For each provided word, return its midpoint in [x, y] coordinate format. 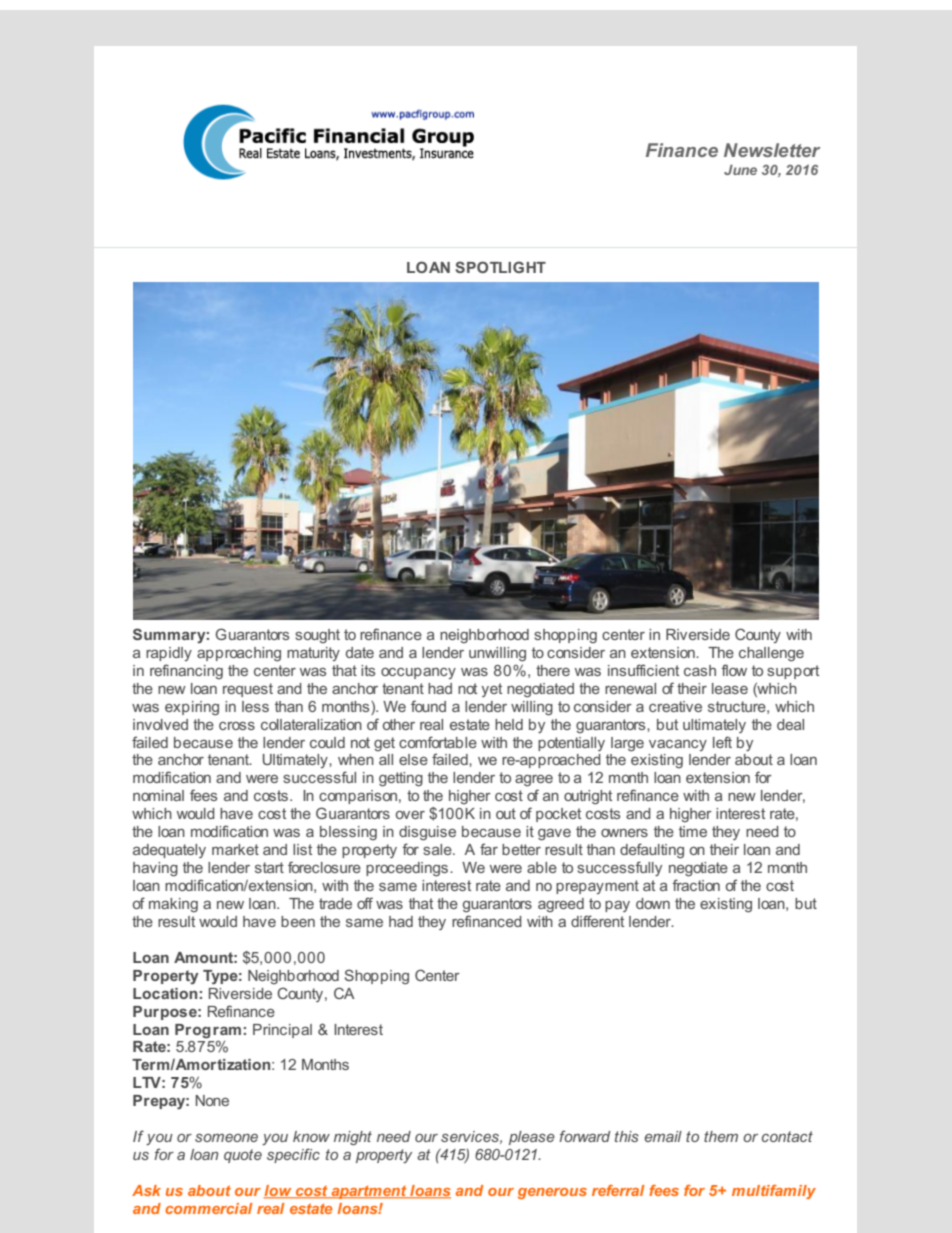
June [740, 170]
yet [491, 690]
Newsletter [772, 150]
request [248, 690]
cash [700, 670]
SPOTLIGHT [500, 267]
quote [243, 1156]
